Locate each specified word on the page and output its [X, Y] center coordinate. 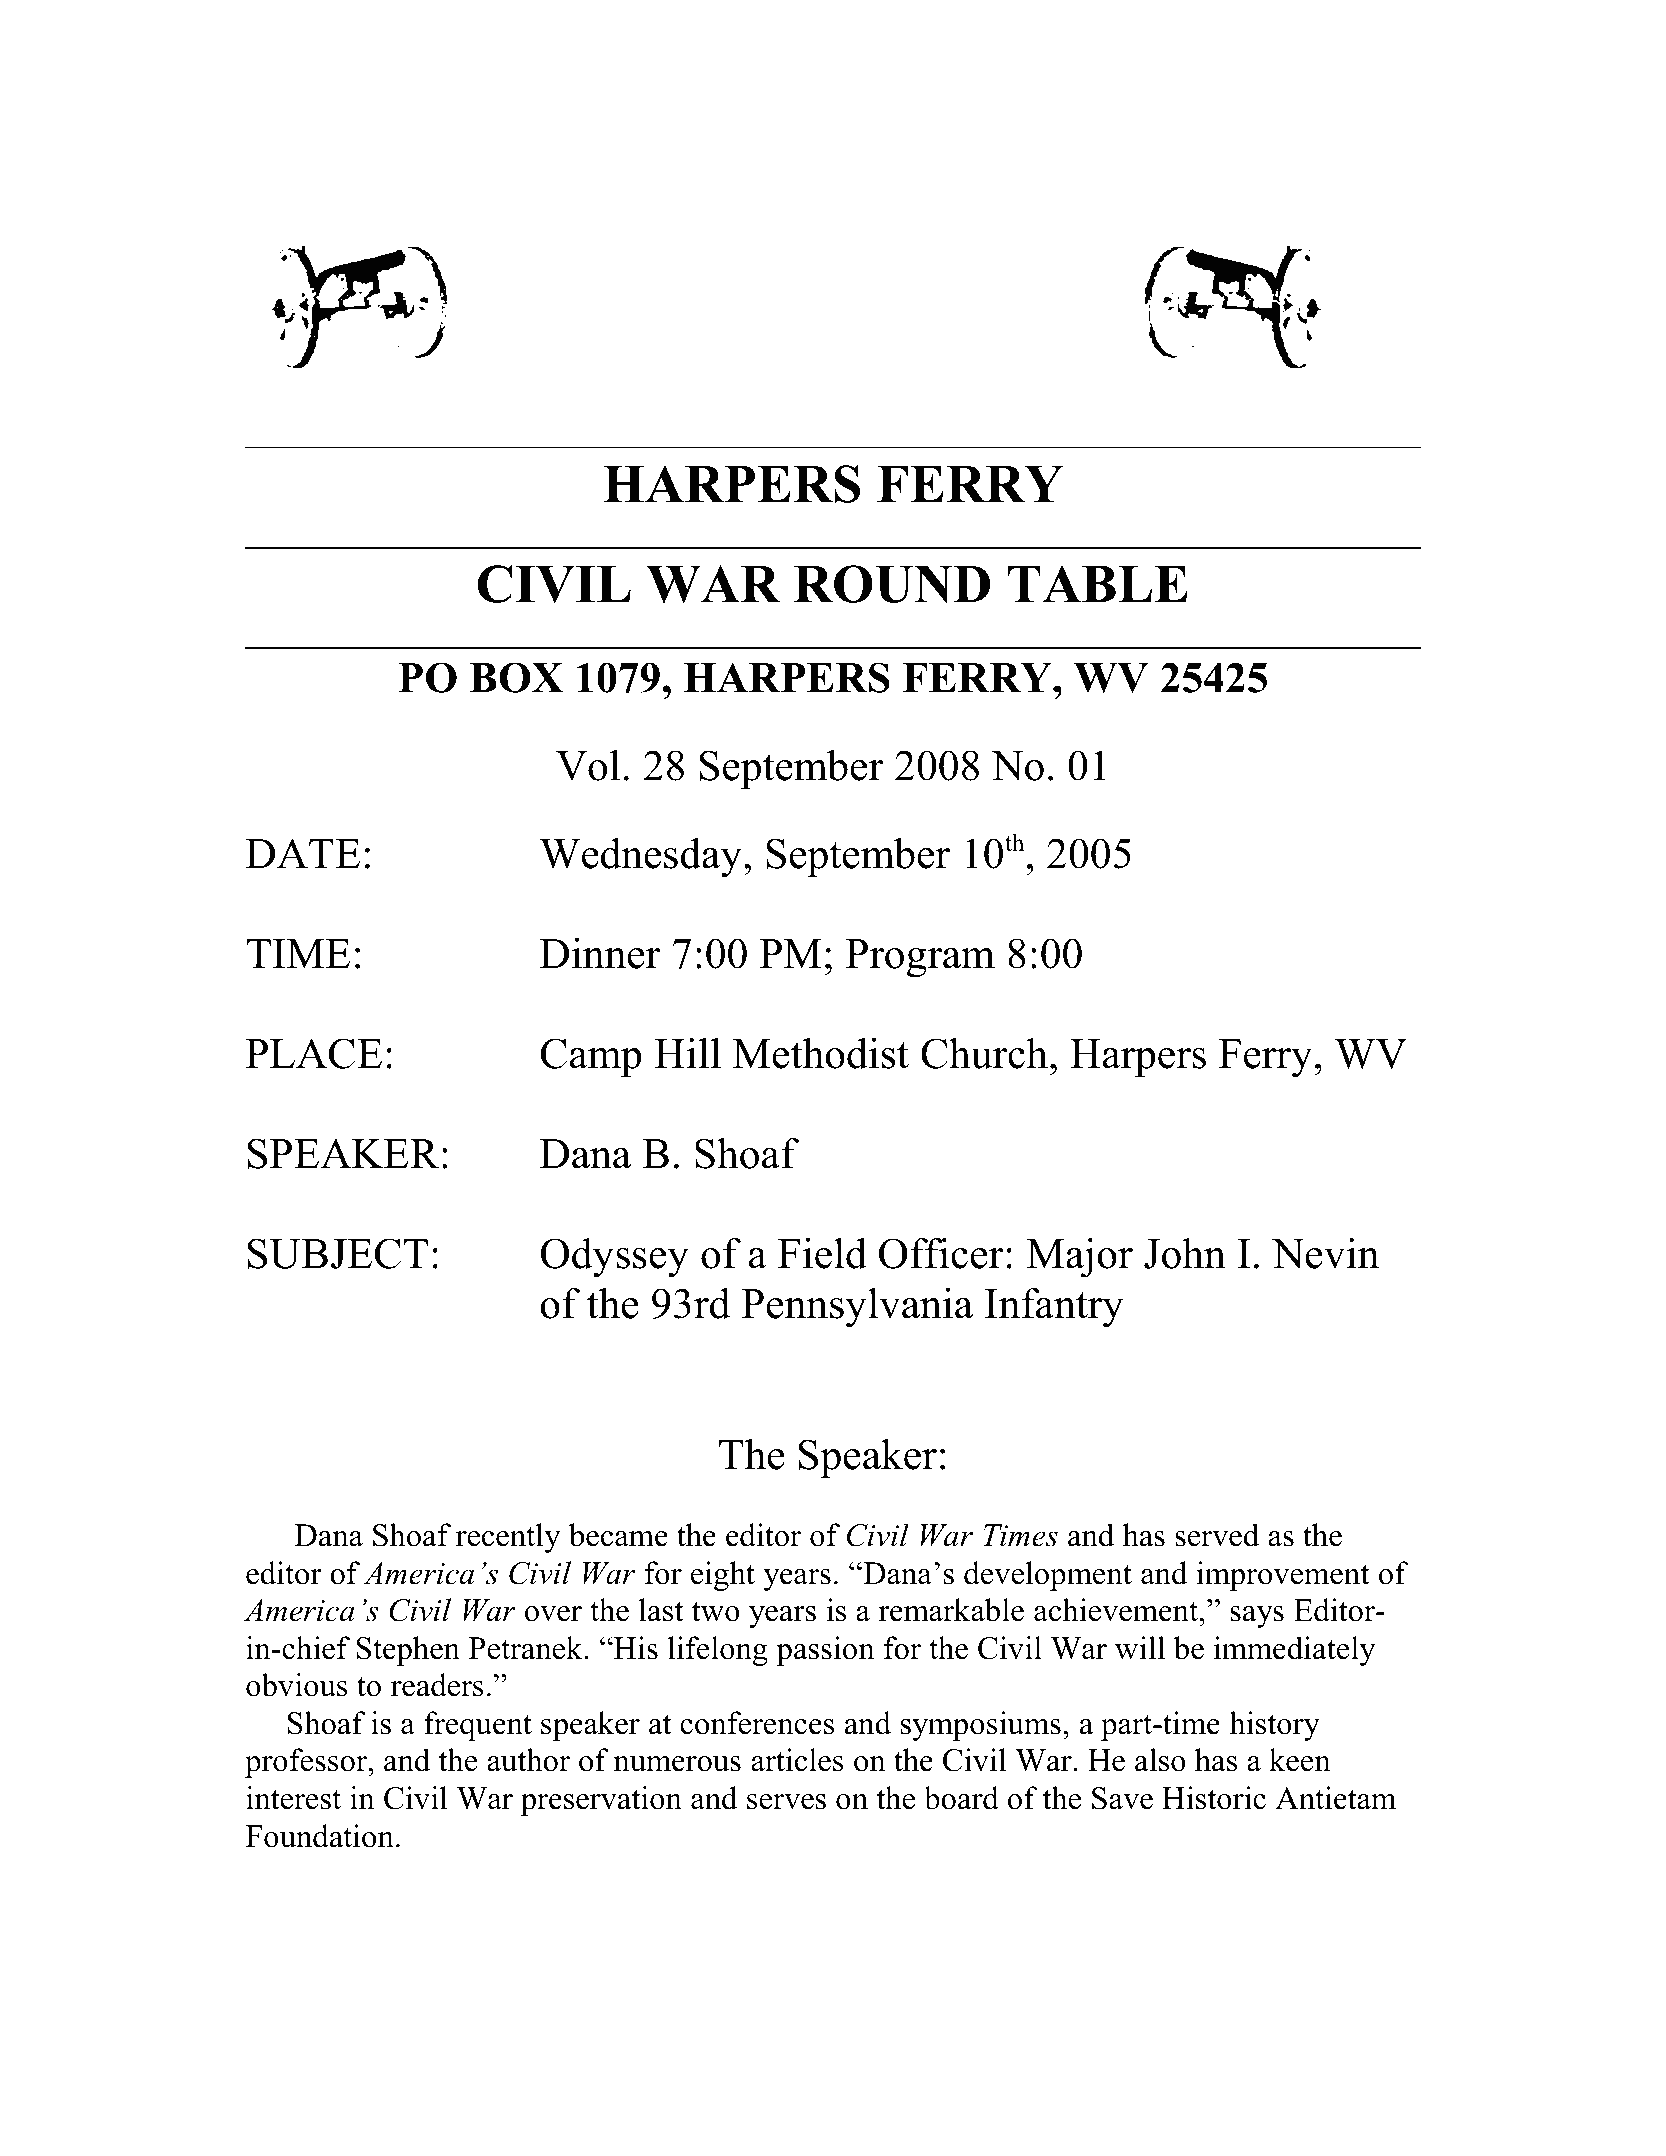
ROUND [892, 584]
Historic [1214, 1798]
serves [786, 1802]
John [1185, 1253]
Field [822, 1253]
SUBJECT [338, 1253]
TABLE [1098, 583]
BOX [516, 677]
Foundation [320, 1836]
